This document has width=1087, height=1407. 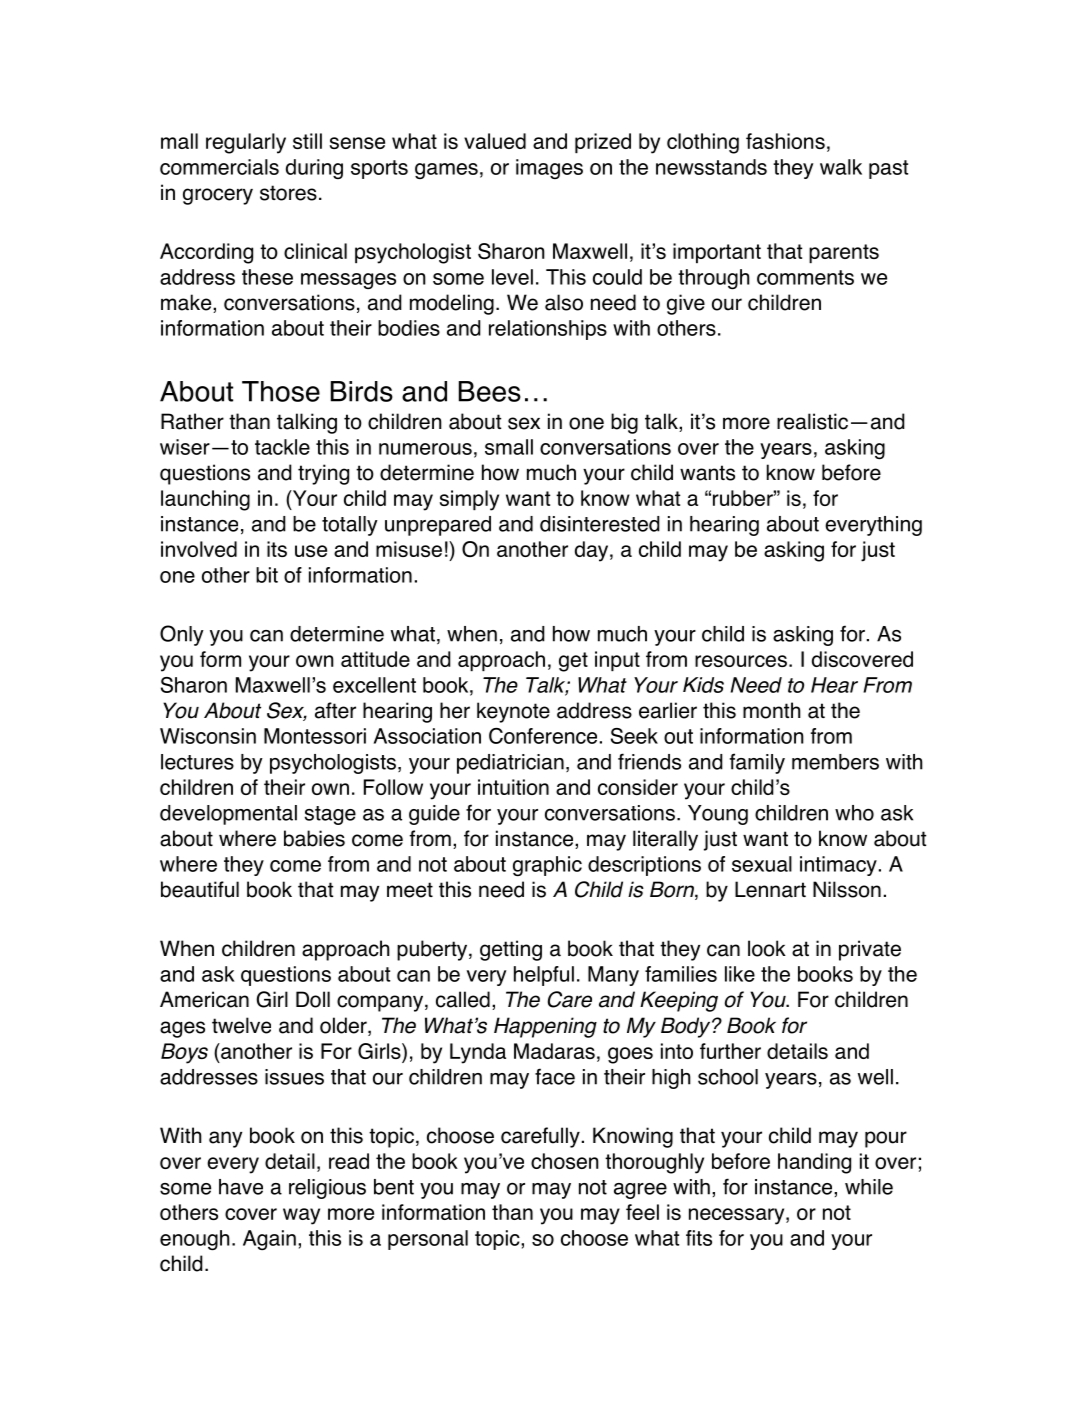 I want to click on way, so click(x=301, y=1216).
